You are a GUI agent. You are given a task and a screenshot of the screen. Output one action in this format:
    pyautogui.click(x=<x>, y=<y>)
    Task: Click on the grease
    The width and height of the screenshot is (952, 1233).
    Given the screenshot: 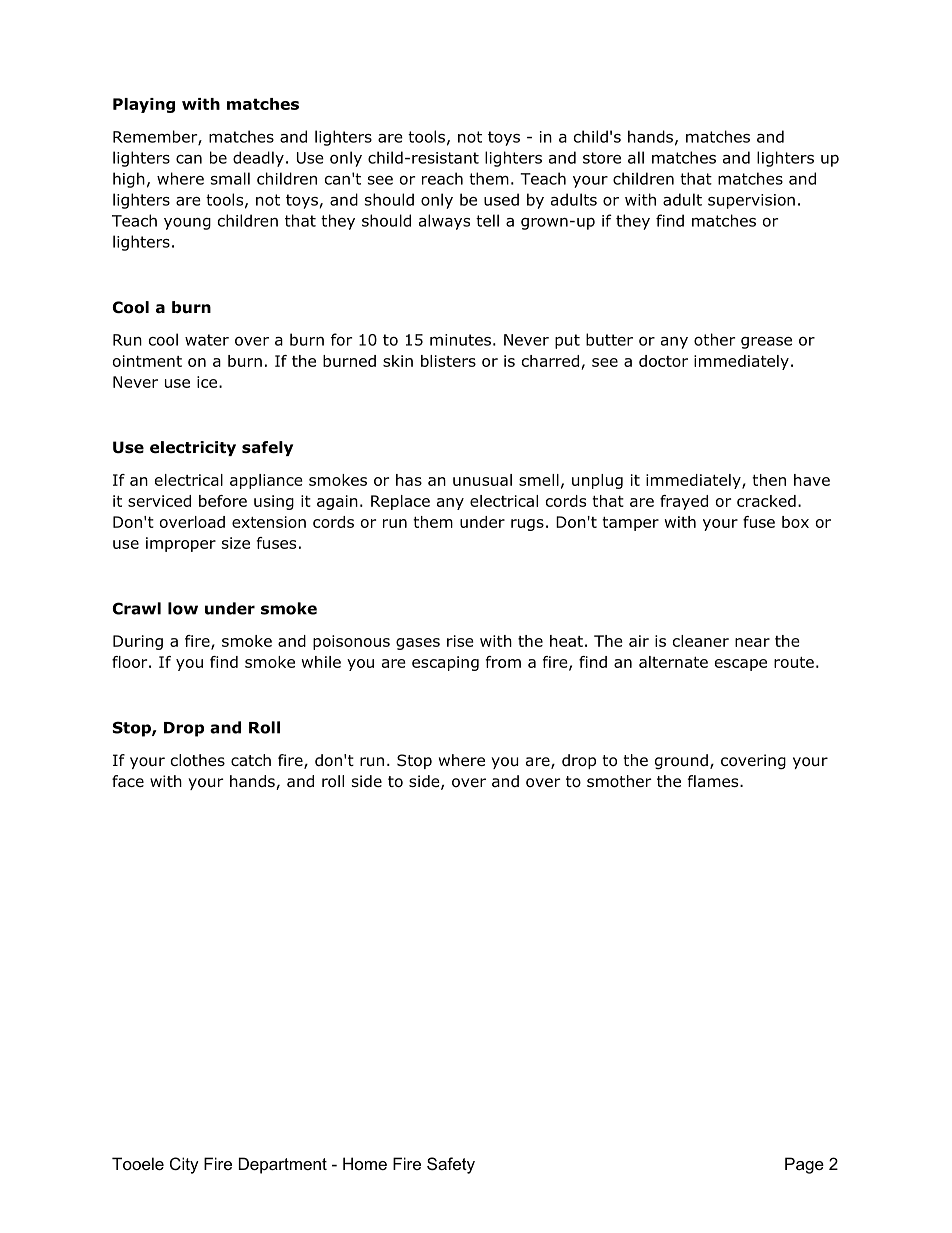 What is the action you would take?
    pyautogui.click(x=766, y=343)
